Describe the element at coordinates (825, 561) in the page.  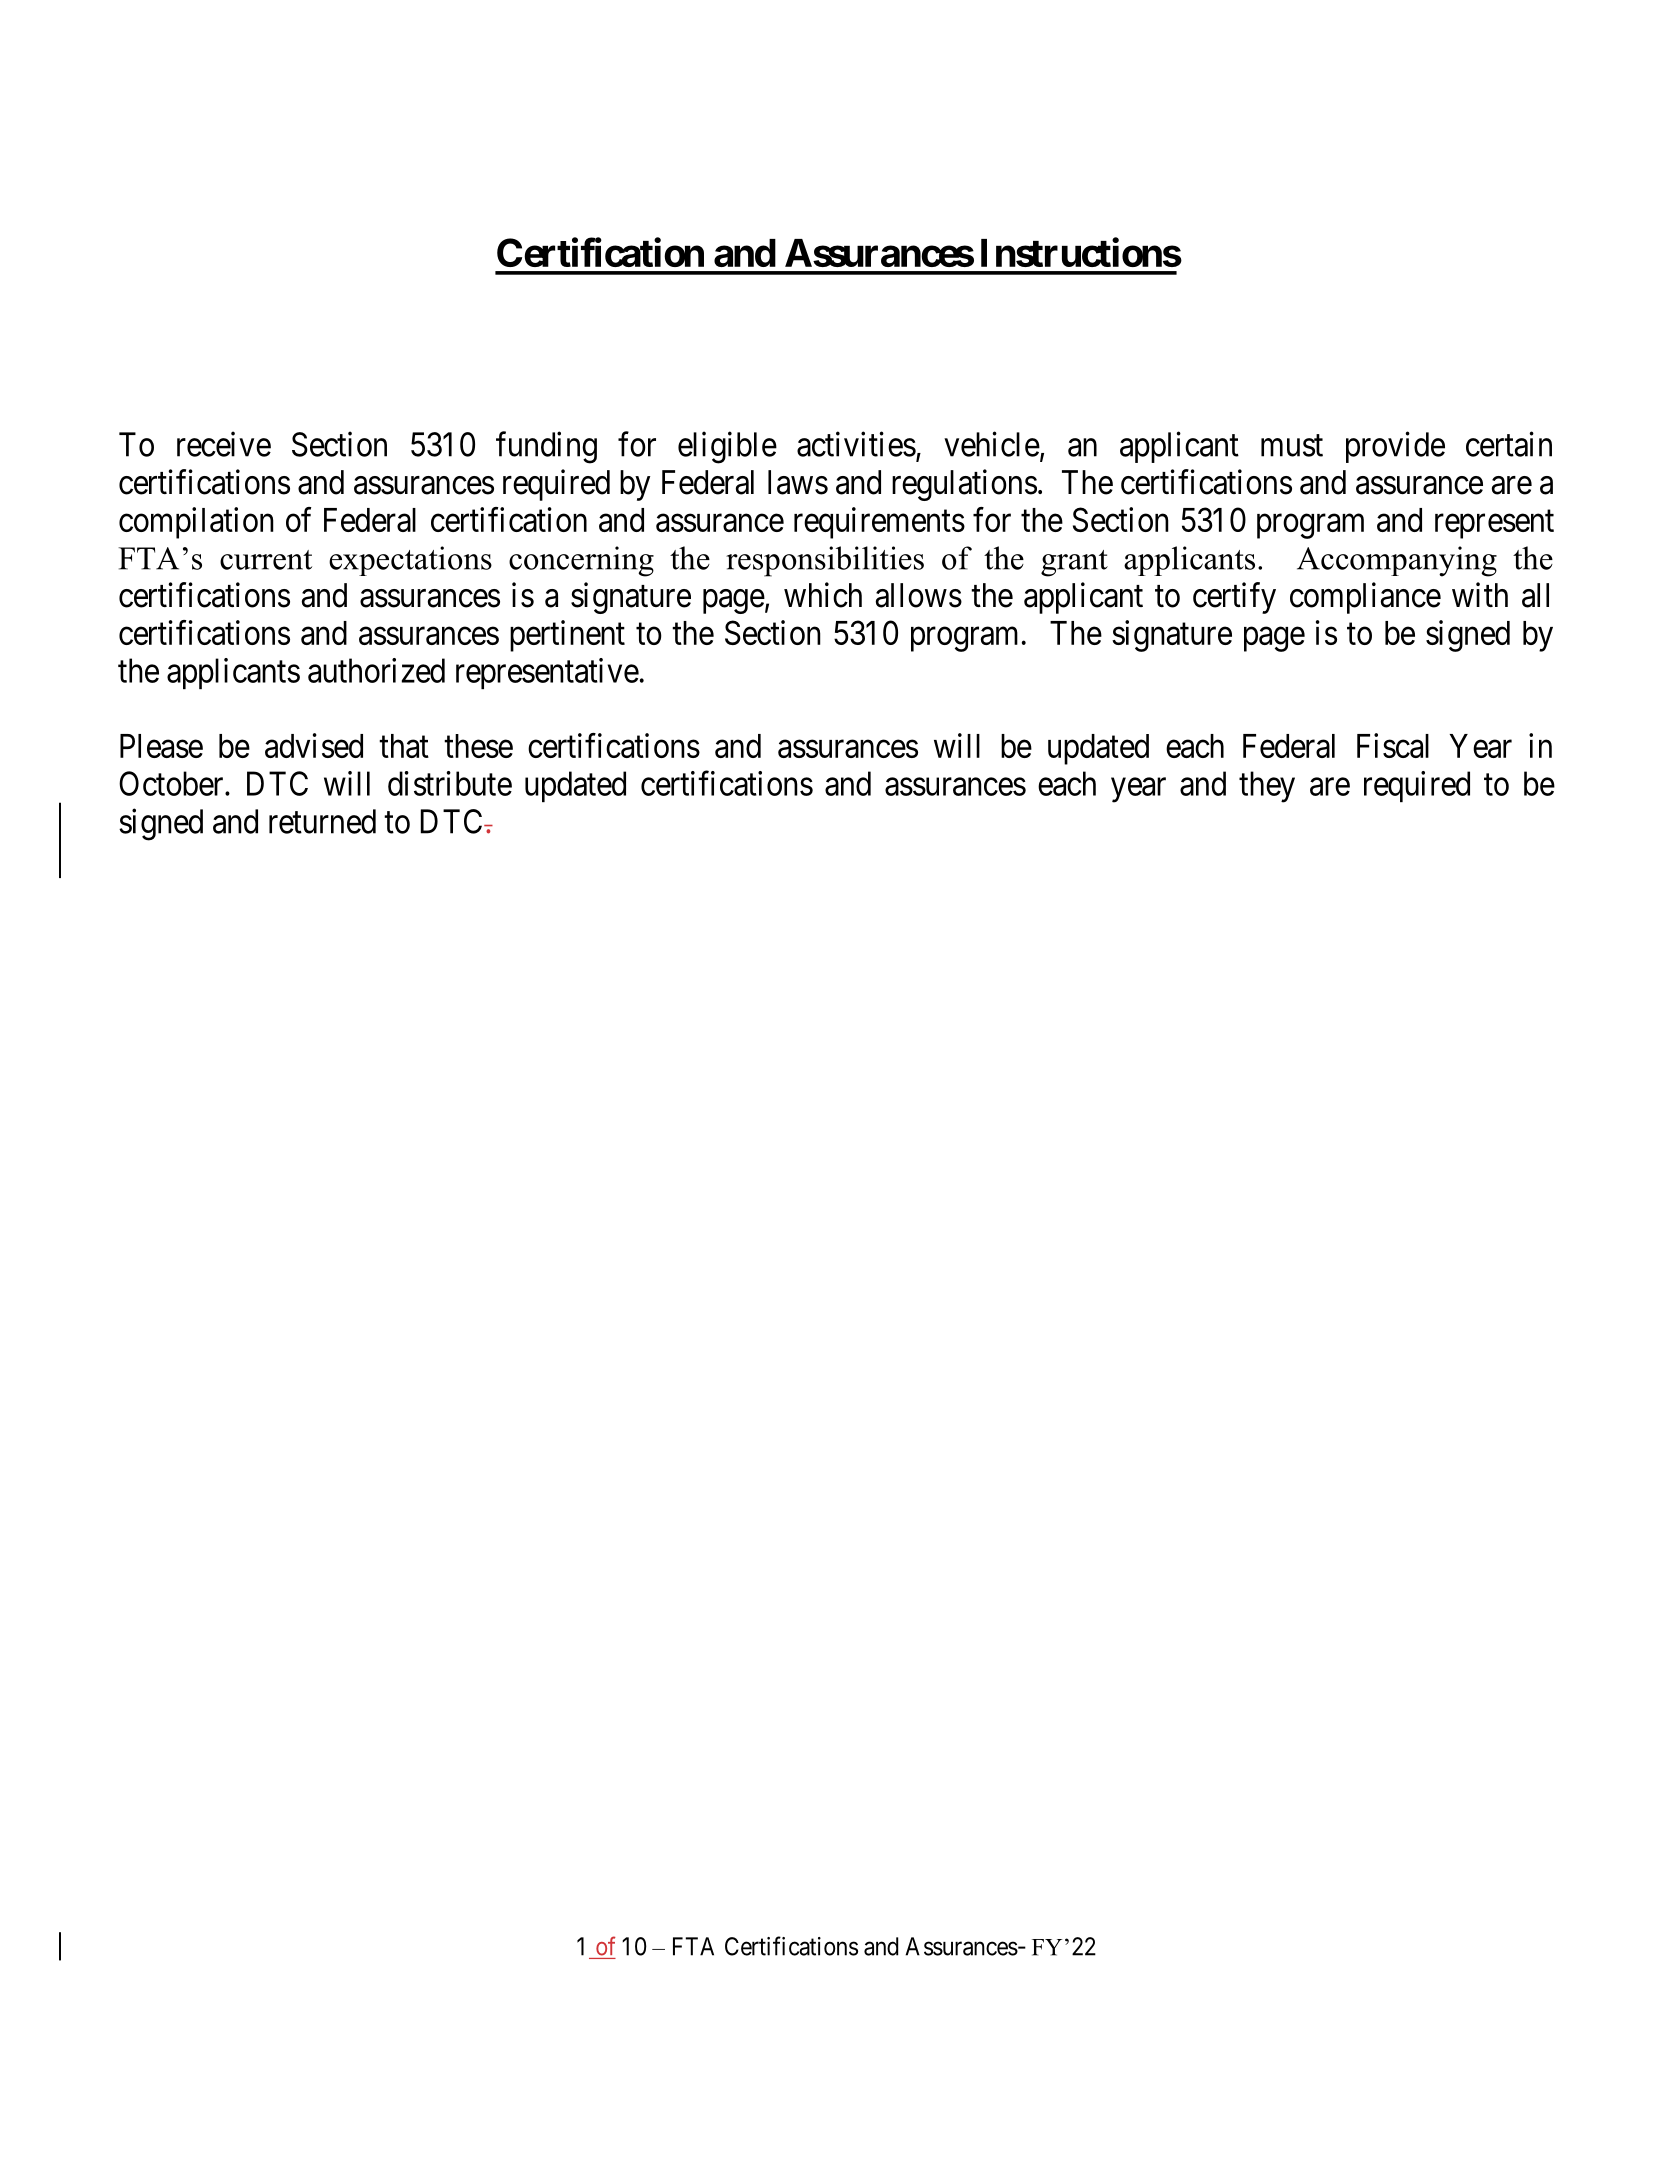
I see `responsibilities` at that location.
